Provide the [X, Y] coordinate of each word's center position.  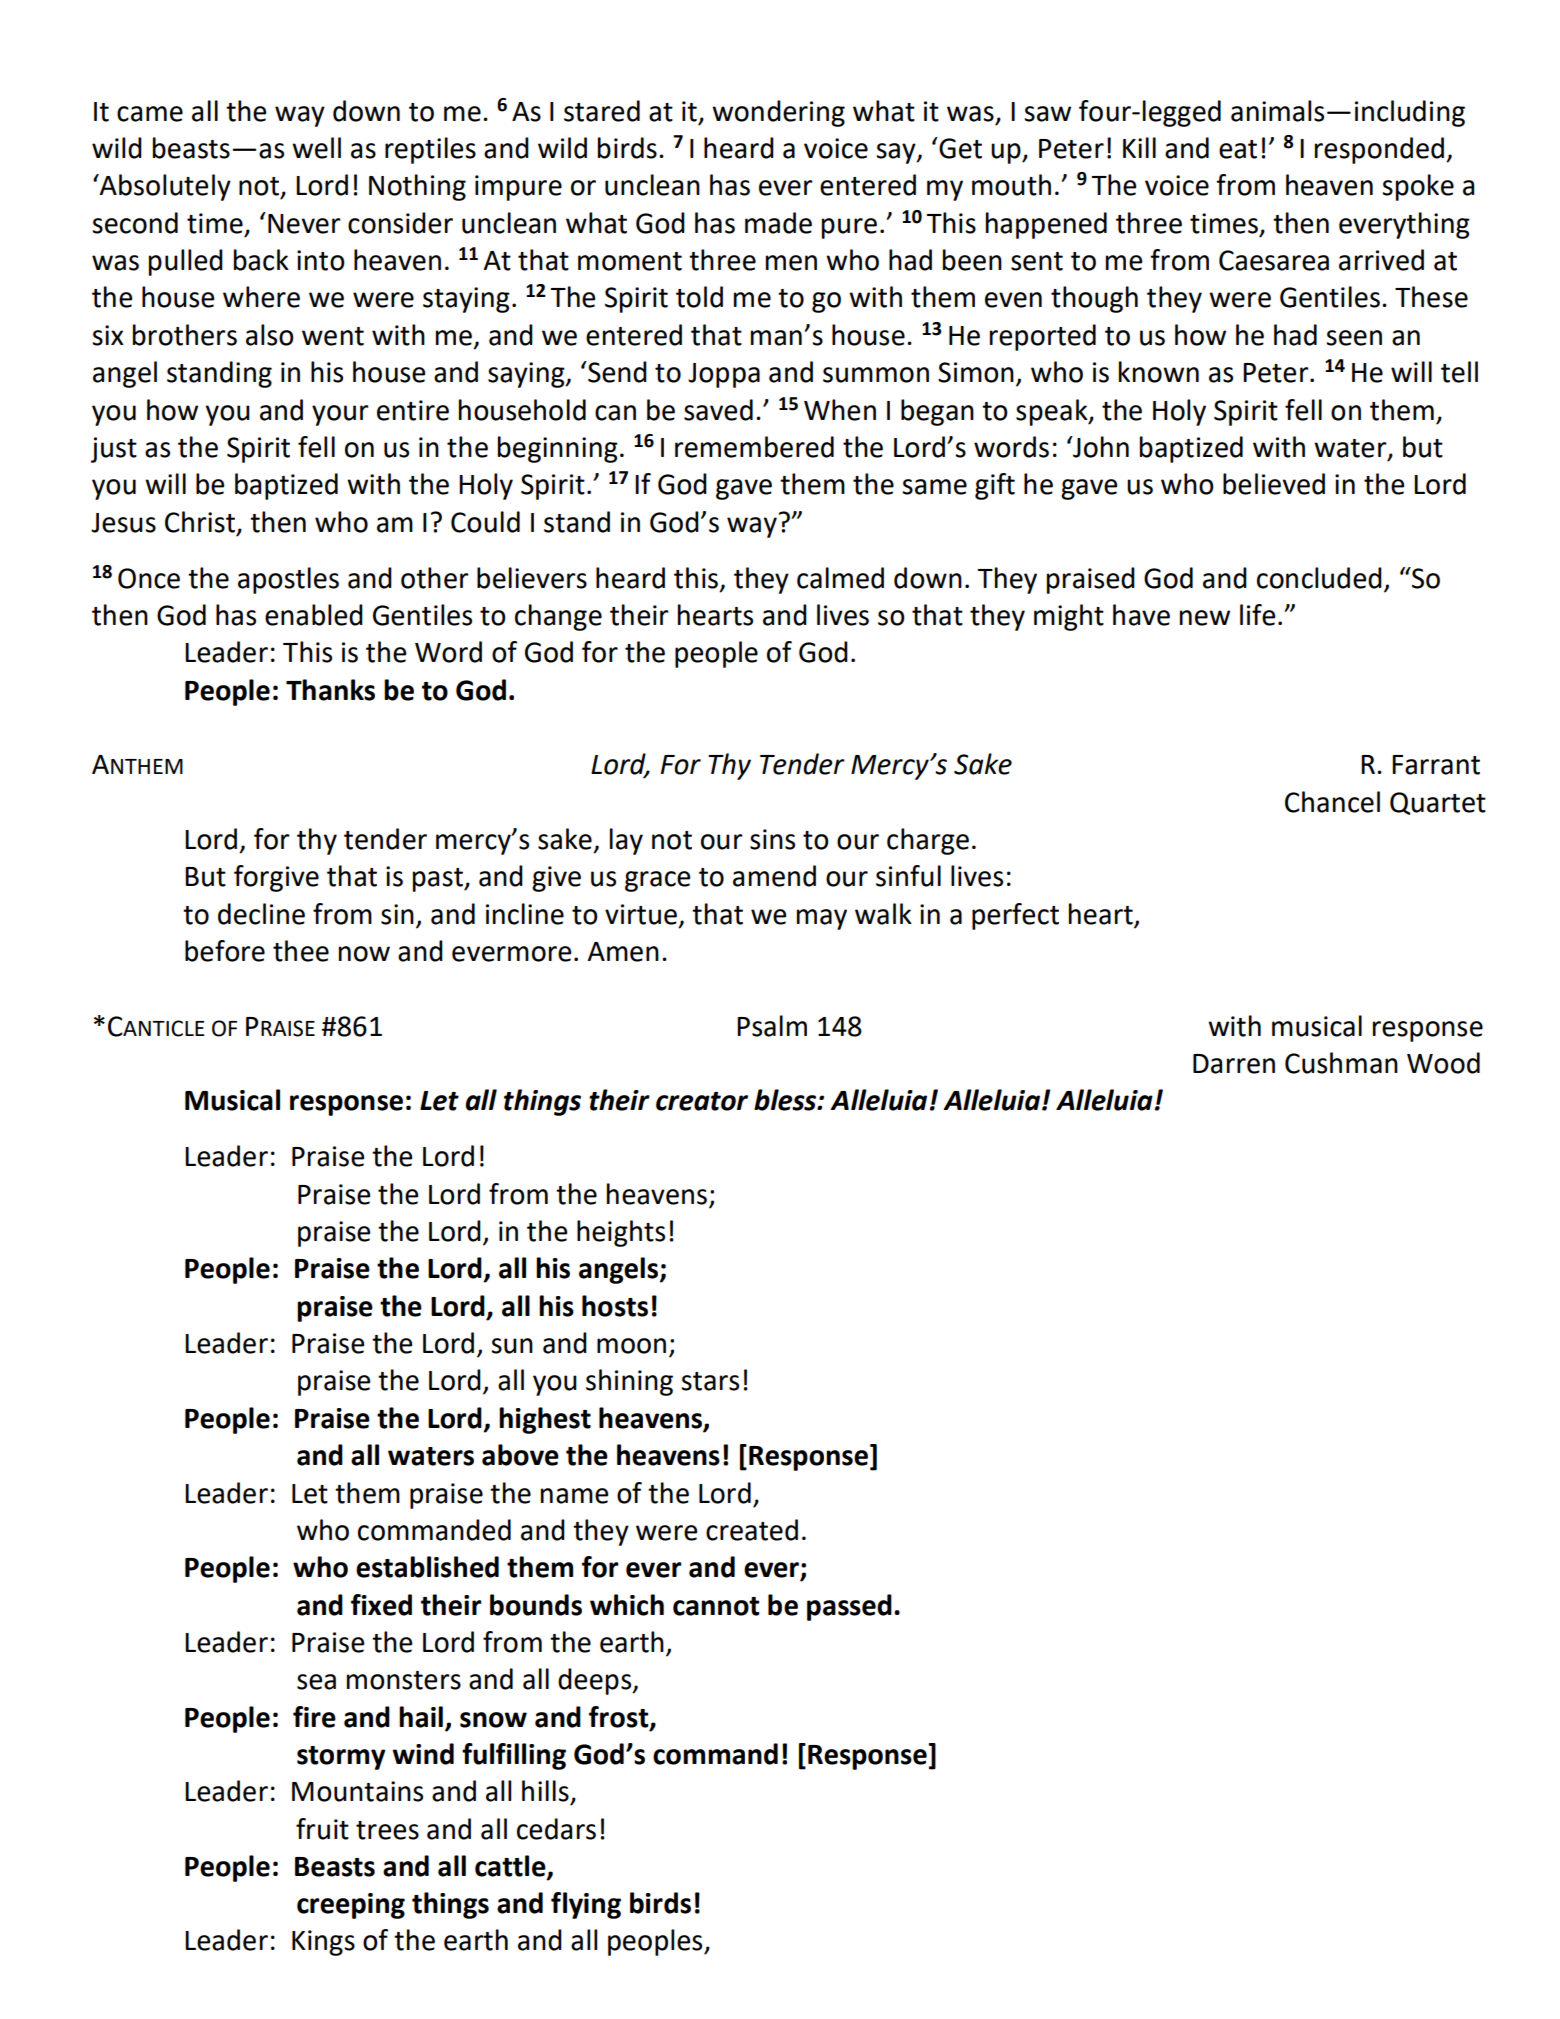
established [427, 1567]
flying [586, 1905]
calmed [840, 578]
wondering [778, 113]
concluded [1319, 578]
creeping [351, 1906]
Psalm [772, 1026]
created [752, 1530]
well [316, 148]
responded [1379, 150]
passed [849, 1607]
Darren [1234, 1064]
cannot [716, 1606]
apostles [288, 580]
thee [301, 951]
